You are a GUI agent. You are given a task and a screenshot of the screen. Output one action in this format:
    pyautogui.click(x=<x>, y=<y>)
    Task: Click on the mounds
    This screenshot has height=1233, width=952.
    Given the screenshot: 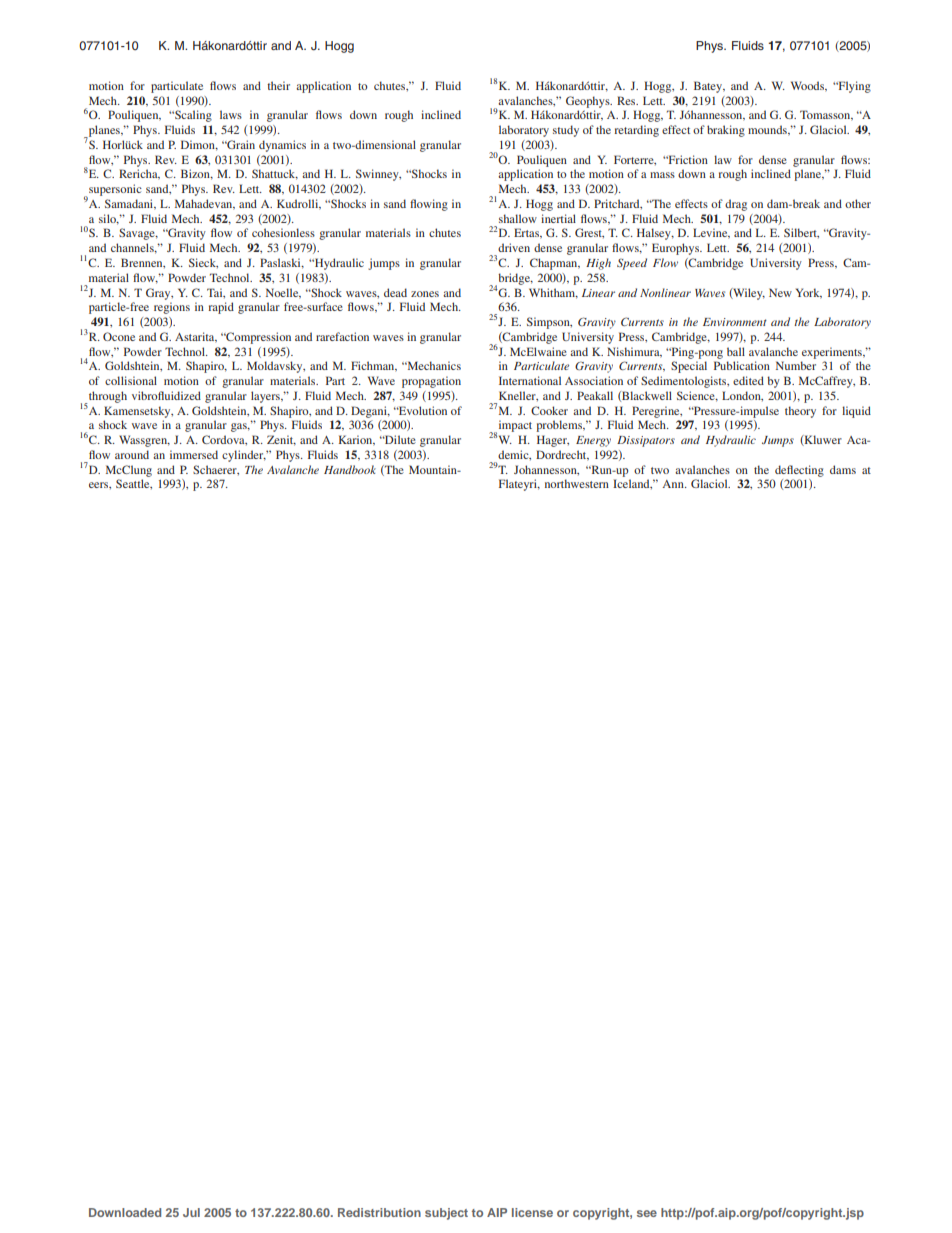 What is the action you would take?
    pyautogui.click(x=768, y=130)
